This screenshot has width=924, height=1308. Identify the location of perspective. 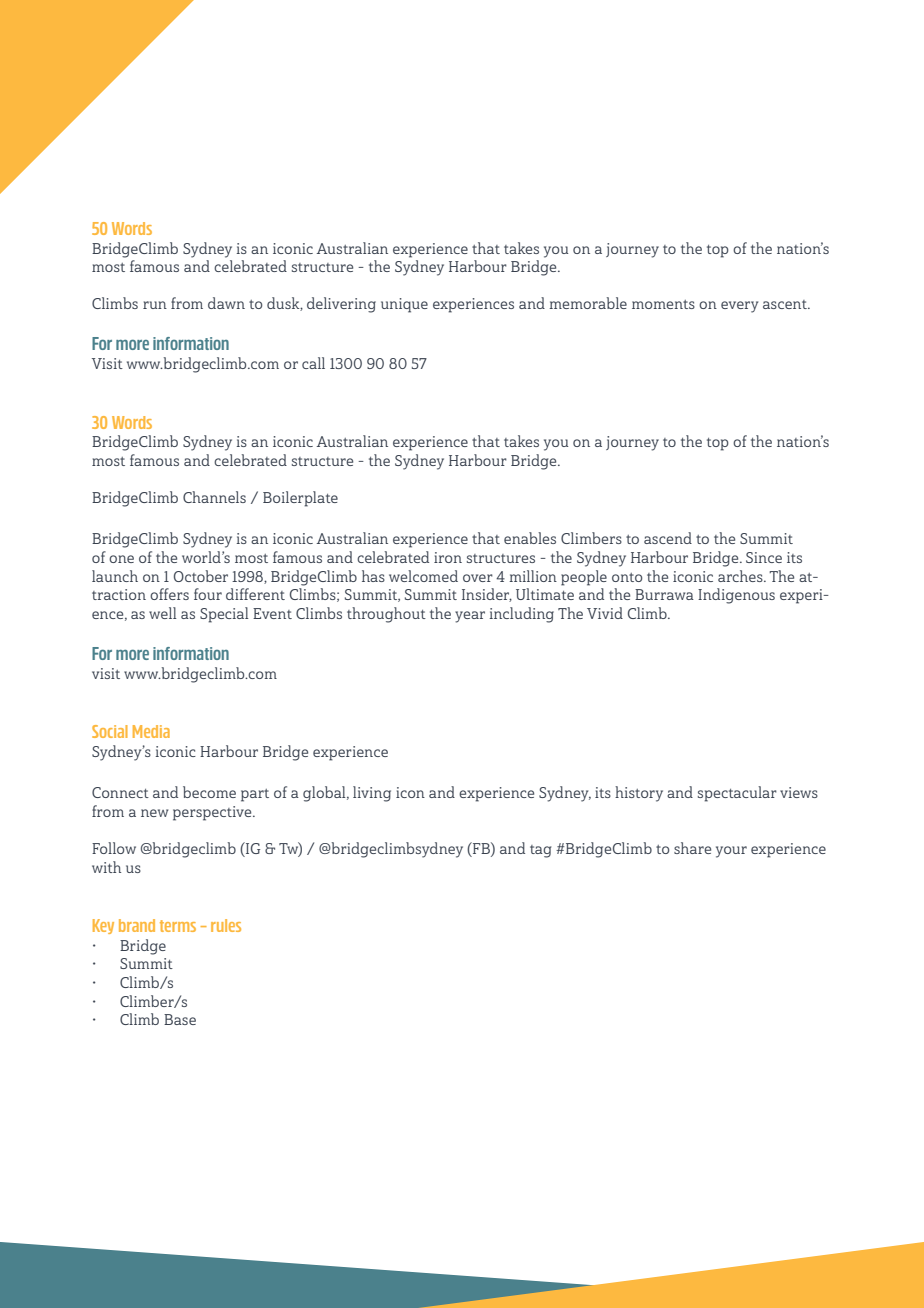
(213, 813).
